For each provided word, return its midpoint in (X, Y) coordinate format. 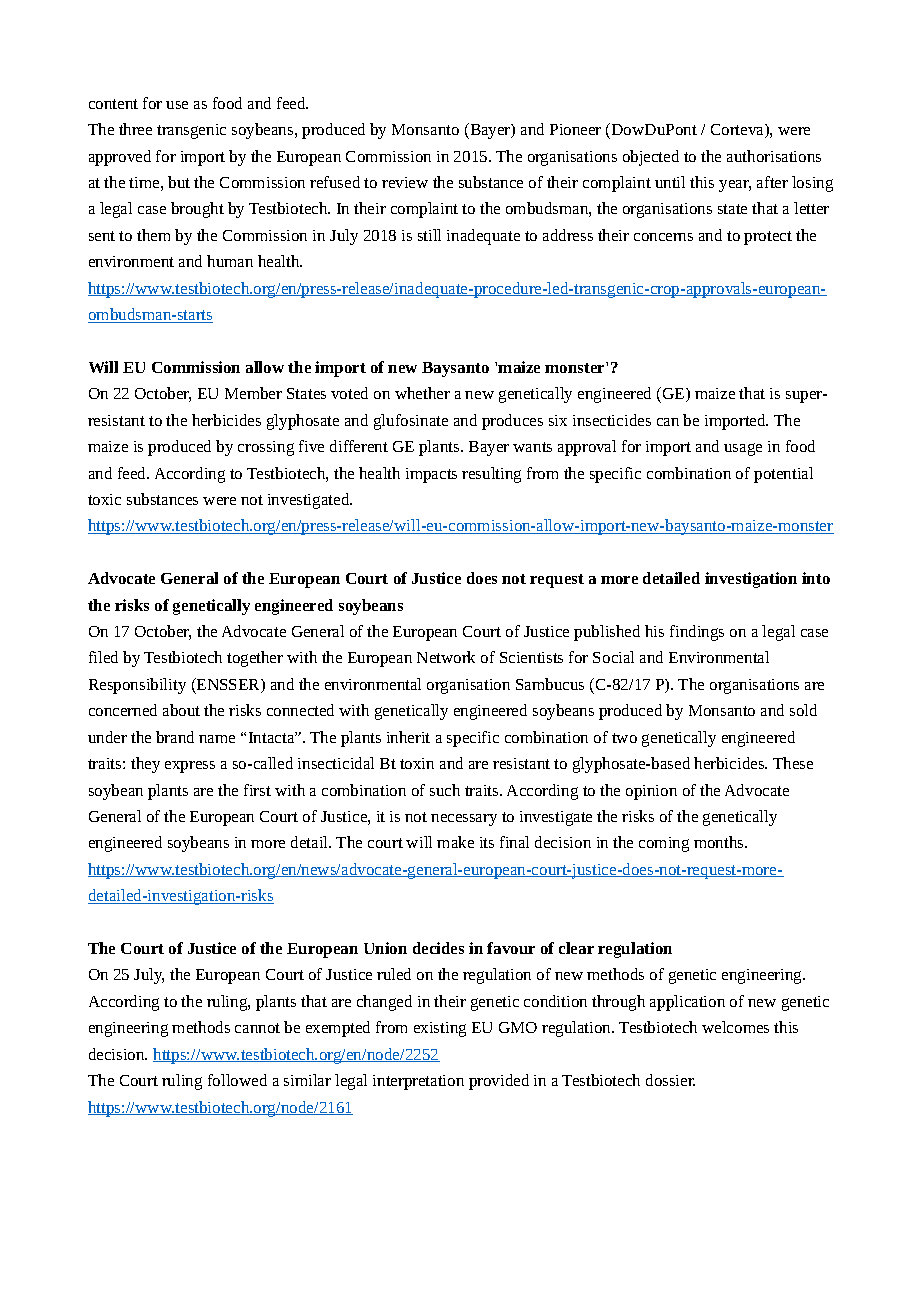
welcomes (735, 1027)
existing (440, 1029)
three (135, 129)
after (772, 182)
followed (237, 1080)
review (405, 182)
